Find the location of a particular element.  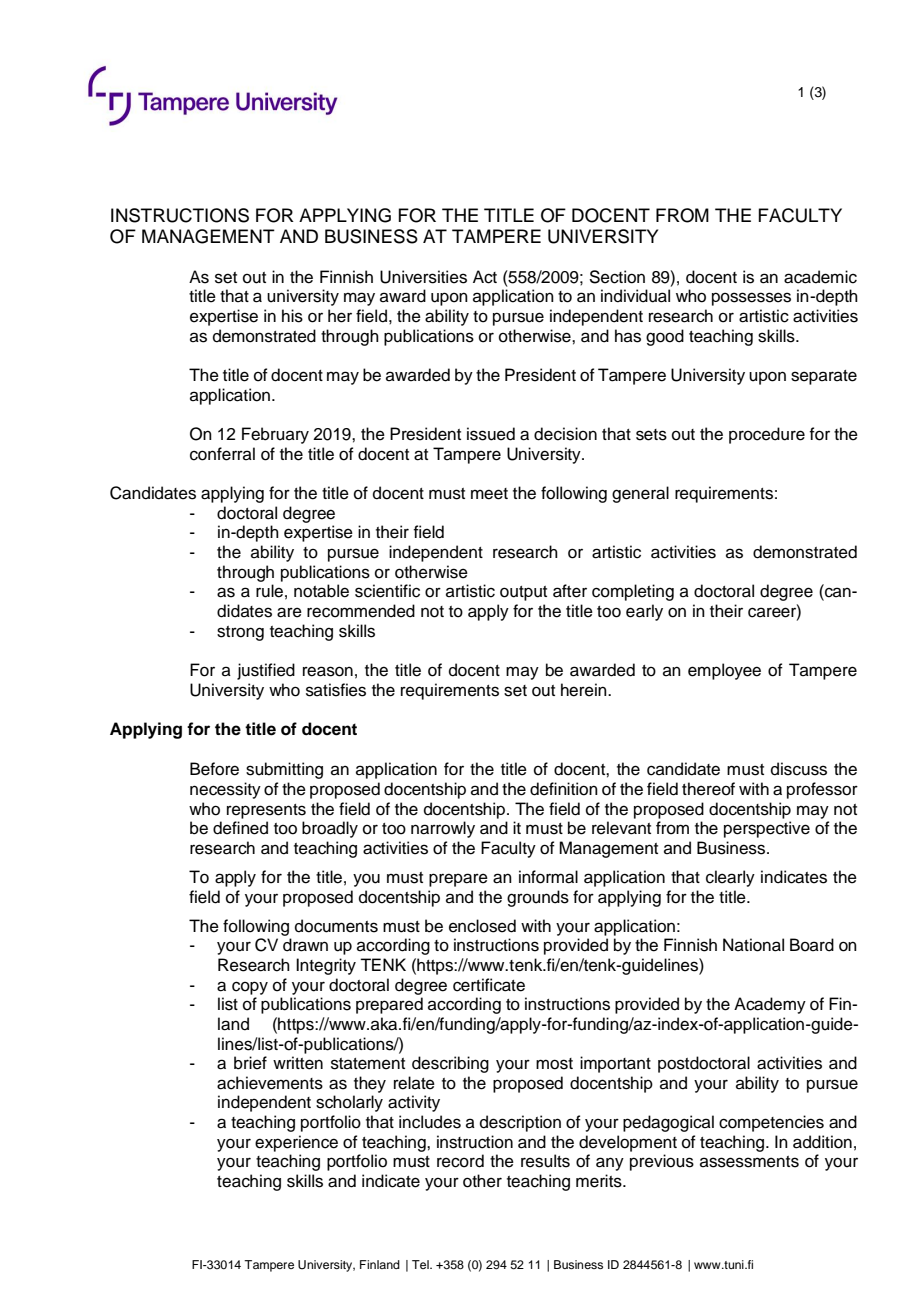

justified is located at coordinates (266, 671).
